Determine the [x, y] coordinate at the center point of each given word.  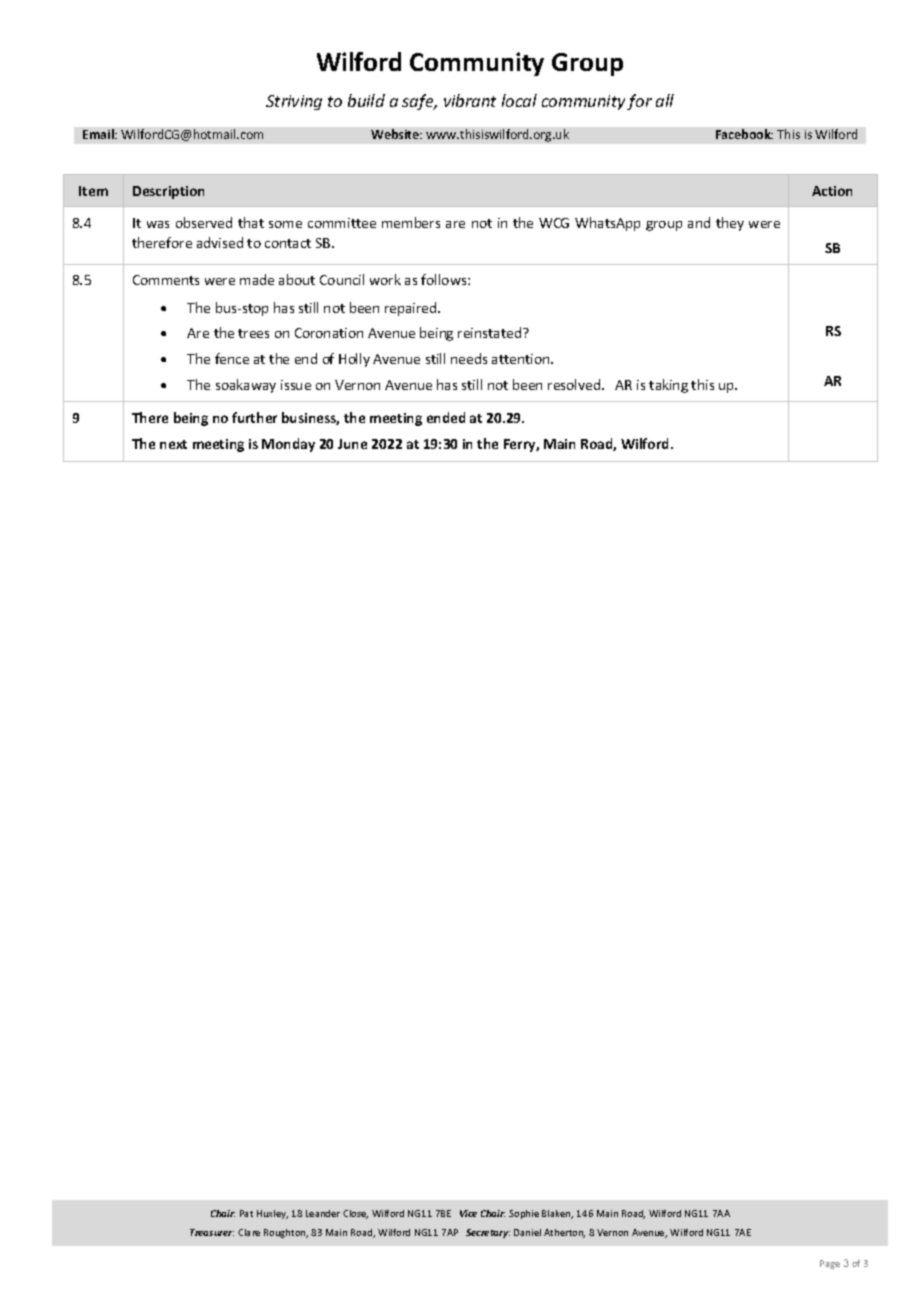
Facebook [744, 134]
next [173, 444]
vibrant [470, 100]
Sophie [524, 1214]
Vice [468, 1213]
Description [168, 192]
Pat [246, 1213]
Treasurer [212, 1232]
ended [446, 417]
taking [668, 386]
